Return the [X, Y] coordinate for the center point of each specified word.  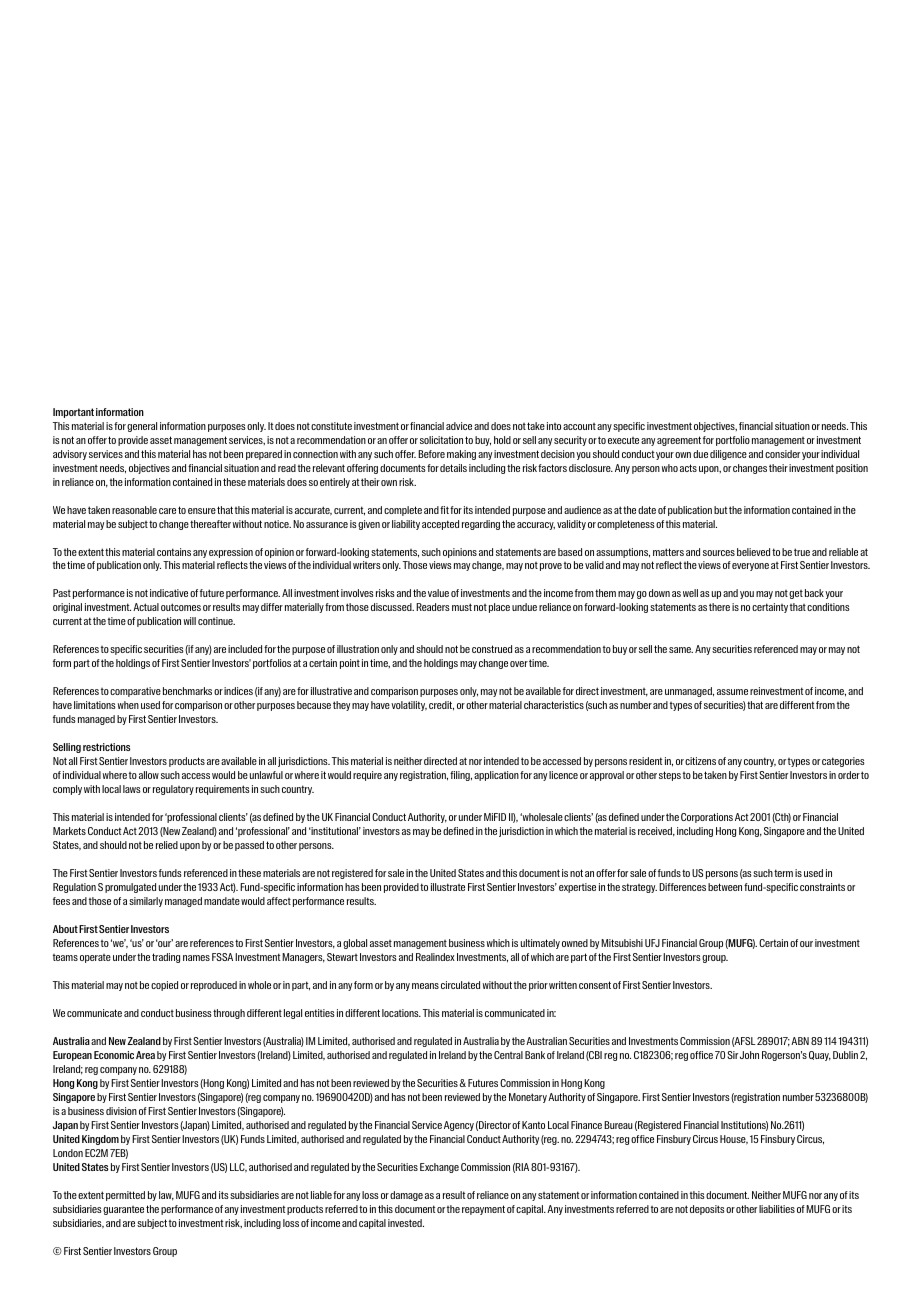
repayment [483, 1210]
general [142, 427]
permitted [125, 1196]
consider [782, 454]
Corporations [707, 818]
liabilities [777, 1209]
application [496, 776]
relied [167, 845]
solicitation [441, 440]
